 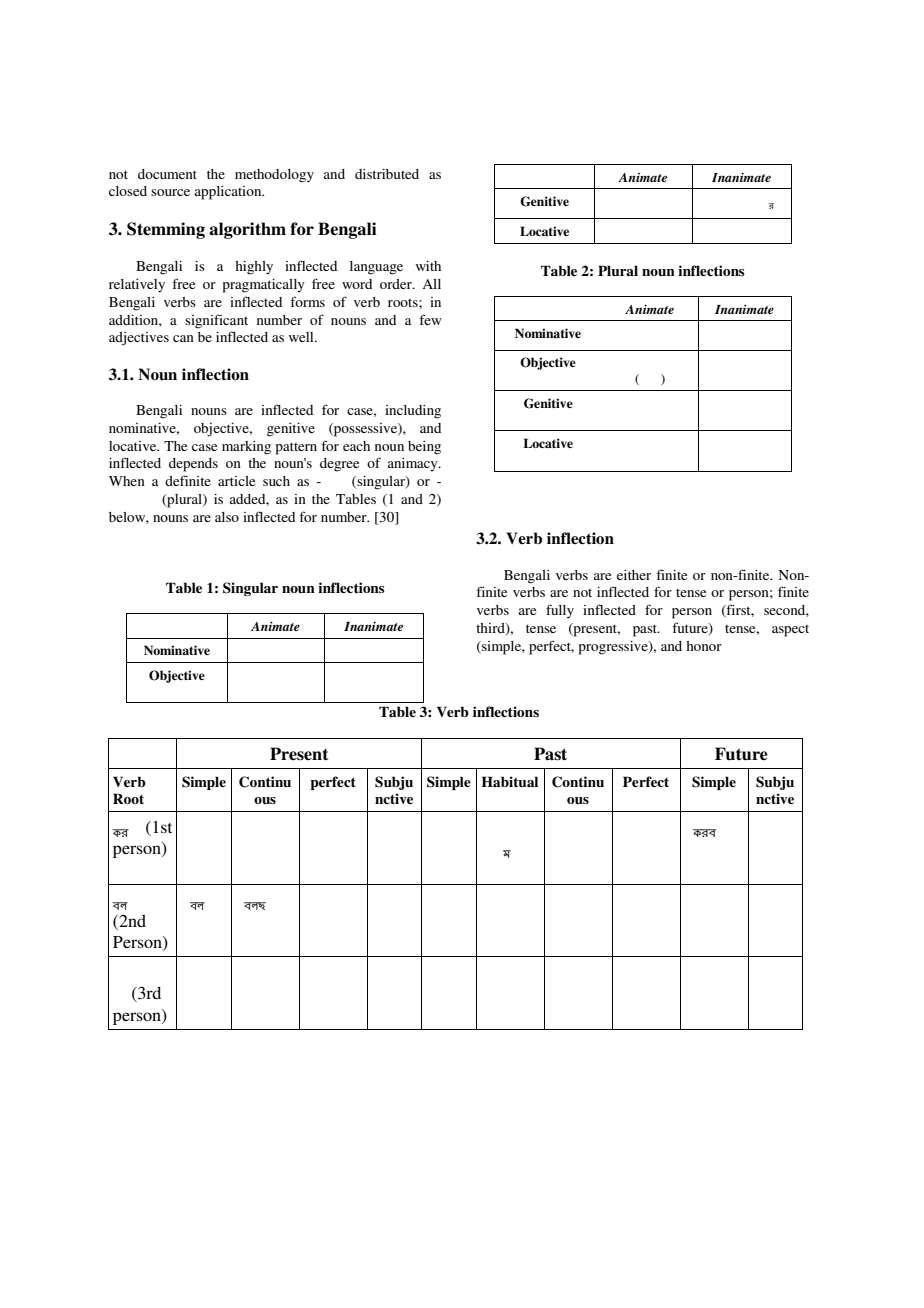 I want to click on distributed, so click(x=387, y=174).
